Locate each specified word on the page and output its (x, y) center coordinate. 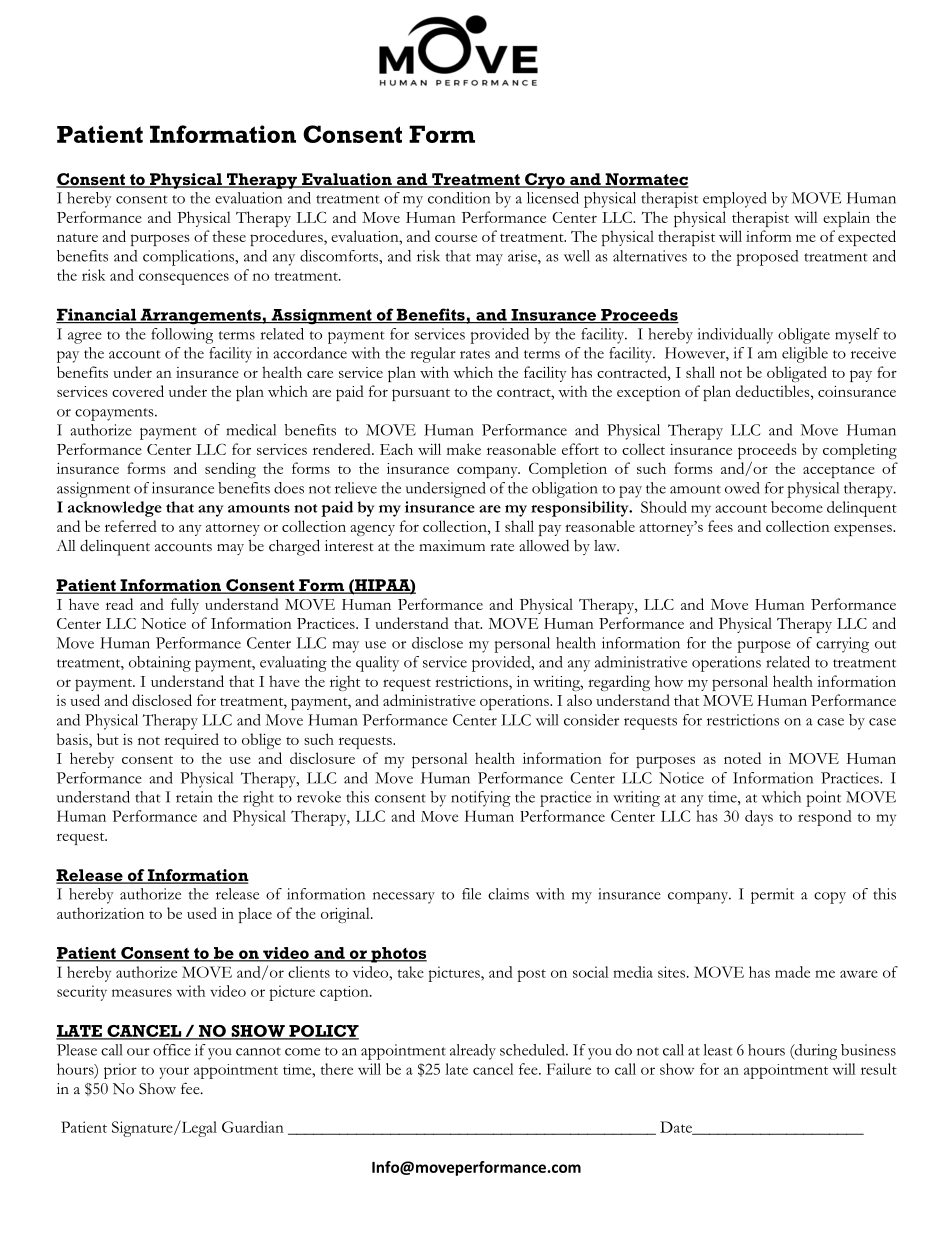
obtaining (160, 664)
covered (138, 391)
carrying (842, 645)
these (229, 236)
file (471, 894)
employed (735, 200)
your (174, 1073)
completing (860, 451)
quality (377, 664)
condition (459, 198)
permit (772, 896)
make (464, 449)
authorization (100, 913)
